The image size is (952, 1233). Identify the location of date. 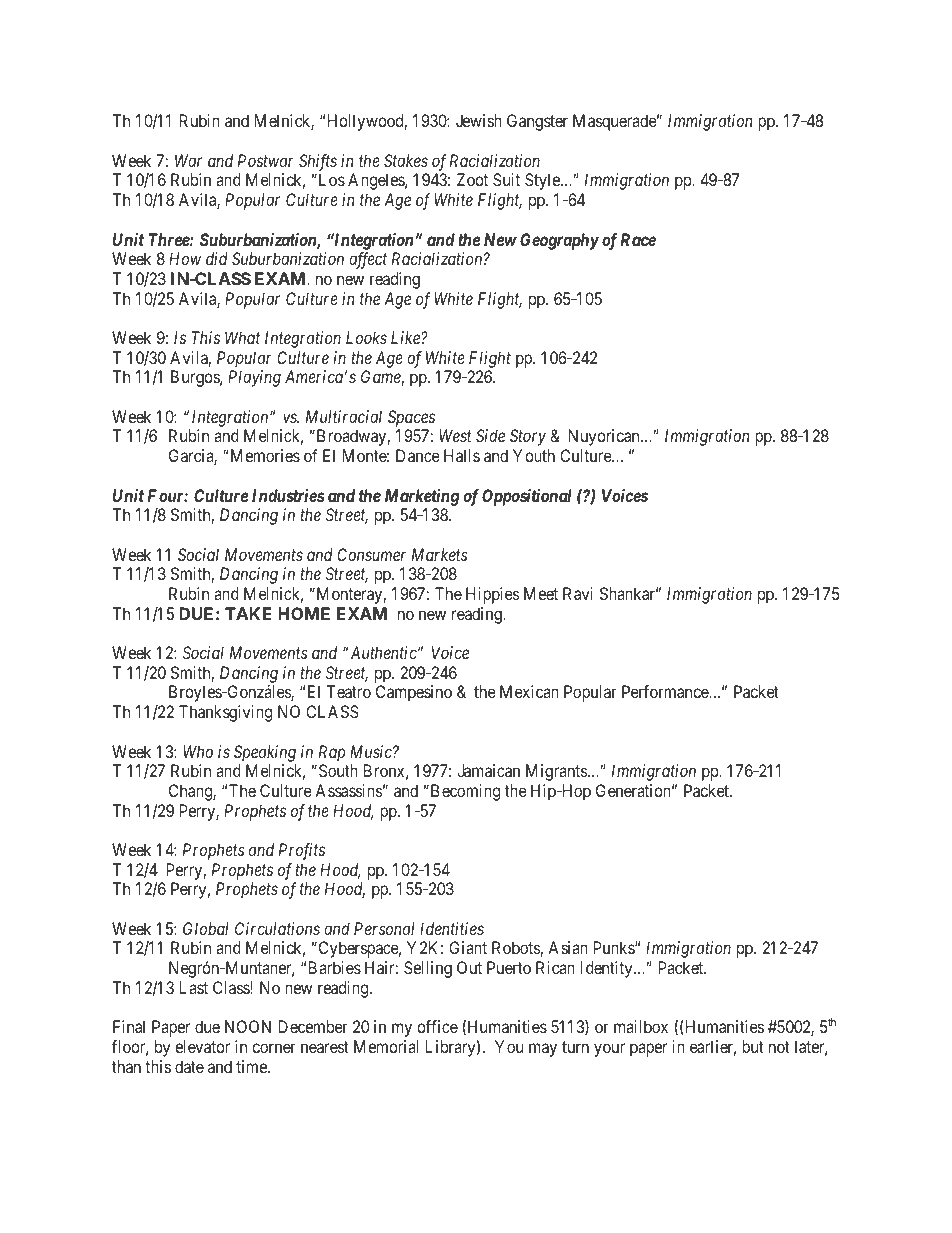
(189, 1066).
